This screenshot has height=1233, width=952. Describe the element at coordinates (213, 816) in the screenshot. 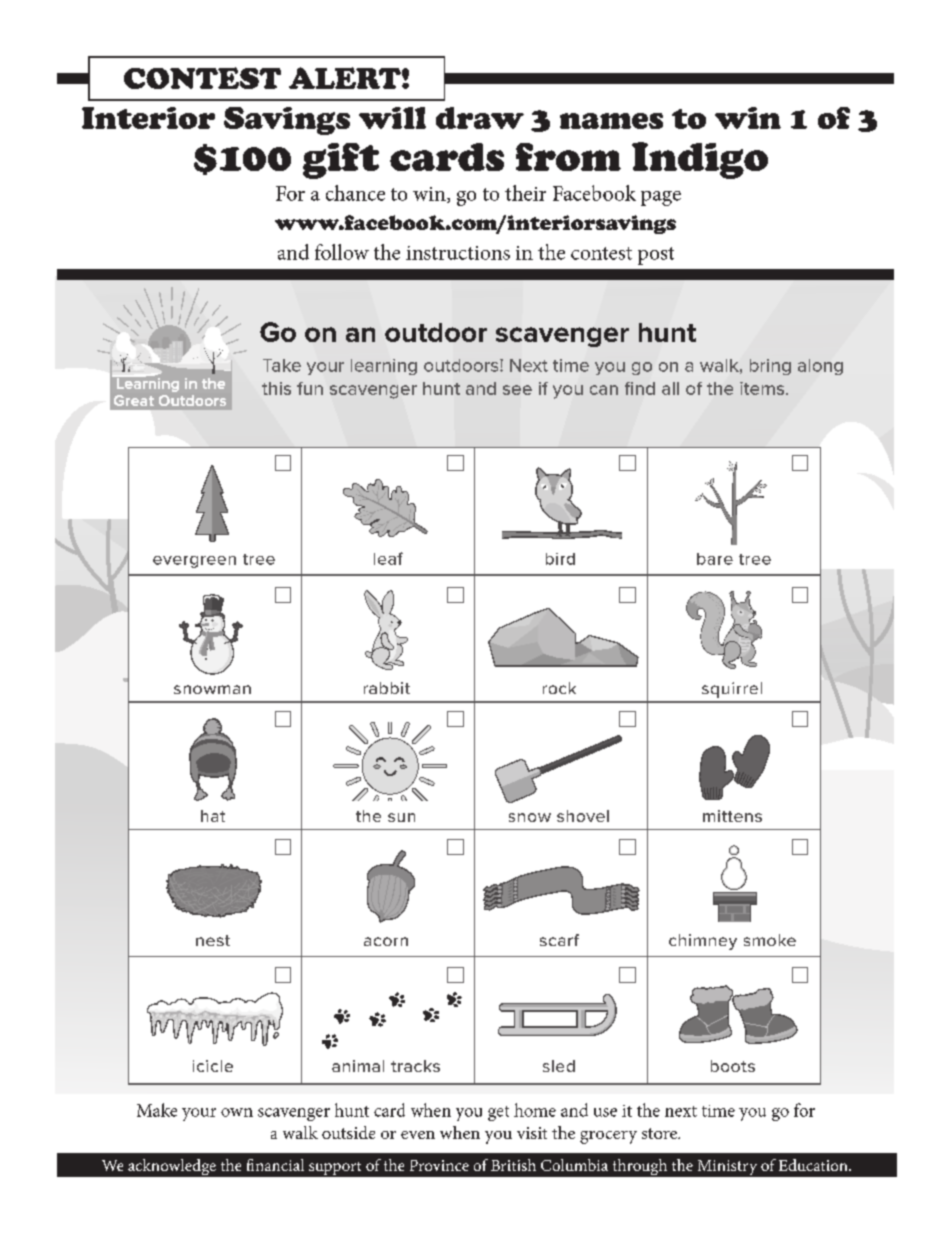

I see `hat` at that location.
